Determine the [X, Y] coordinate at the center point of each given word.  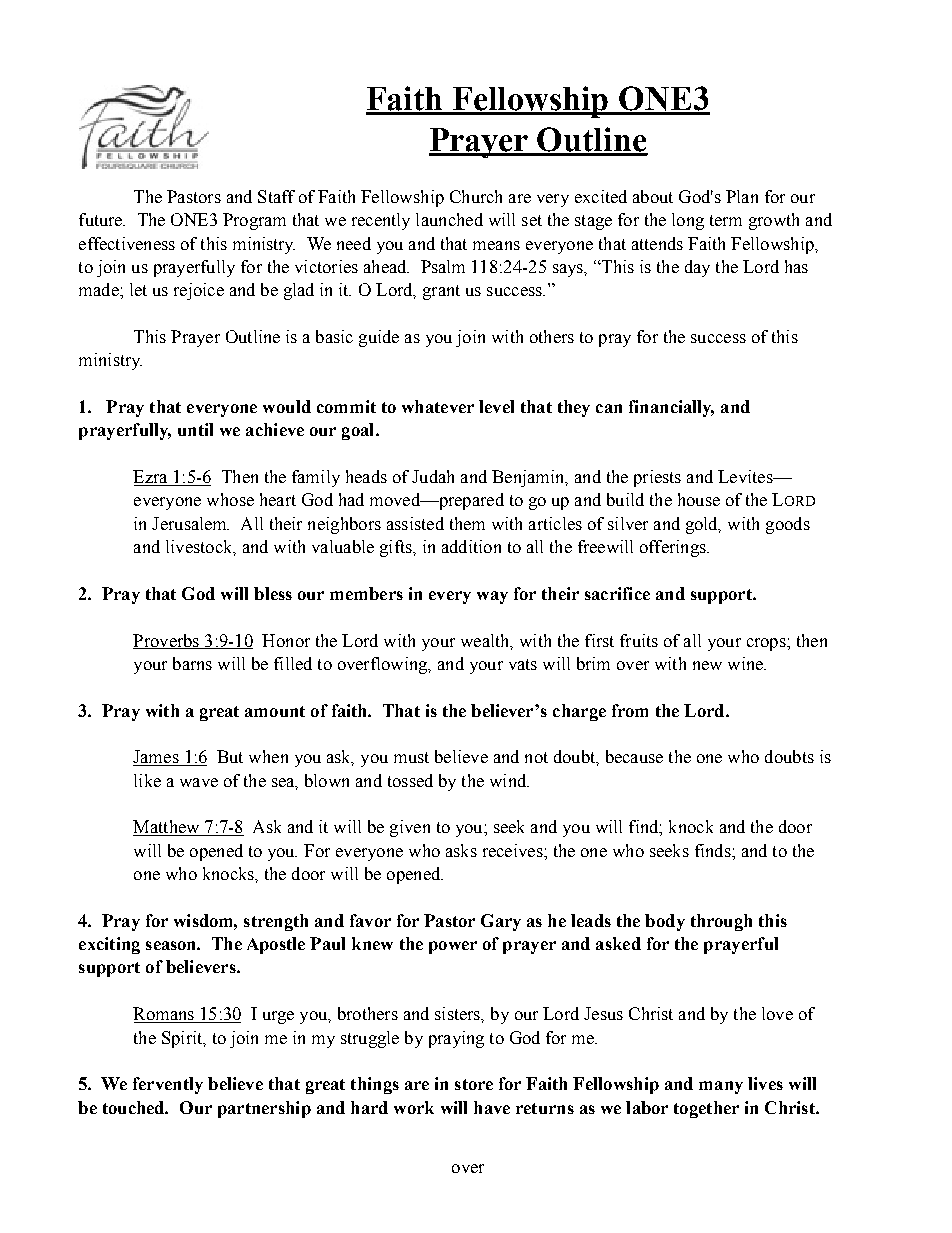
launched [449, 219]
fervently [168, 1085]
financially [671, 408]
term [726, 220]
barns [192, 663]
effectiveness [127, 243]
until [195, 429]
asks [461, 850]
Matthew [167, 828]
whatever [438, 406]
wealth [486, 641]
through [721, 922]
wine [747, 663]
